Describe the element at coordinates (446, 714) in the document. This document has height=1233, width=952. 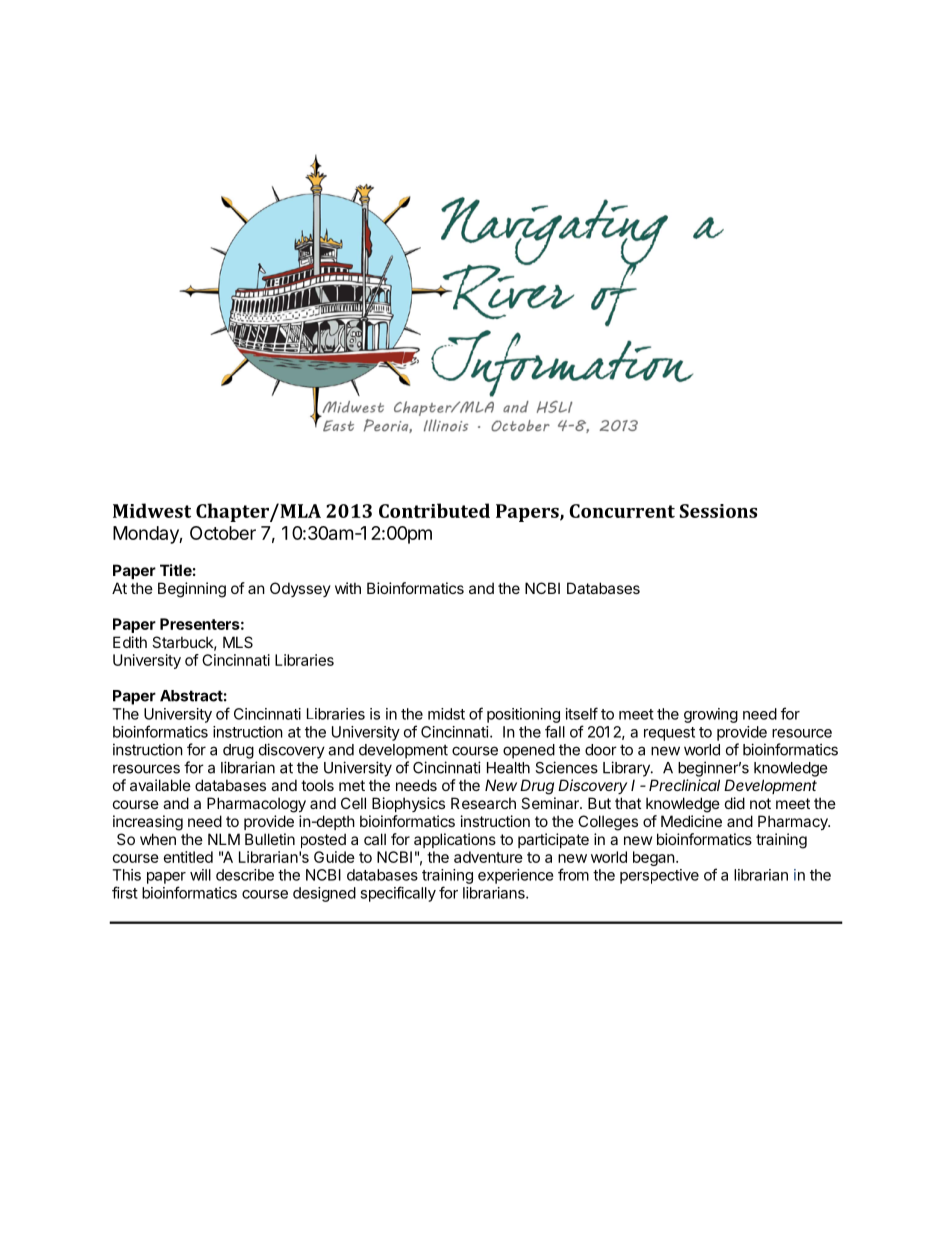
I see `midst` at that location.
